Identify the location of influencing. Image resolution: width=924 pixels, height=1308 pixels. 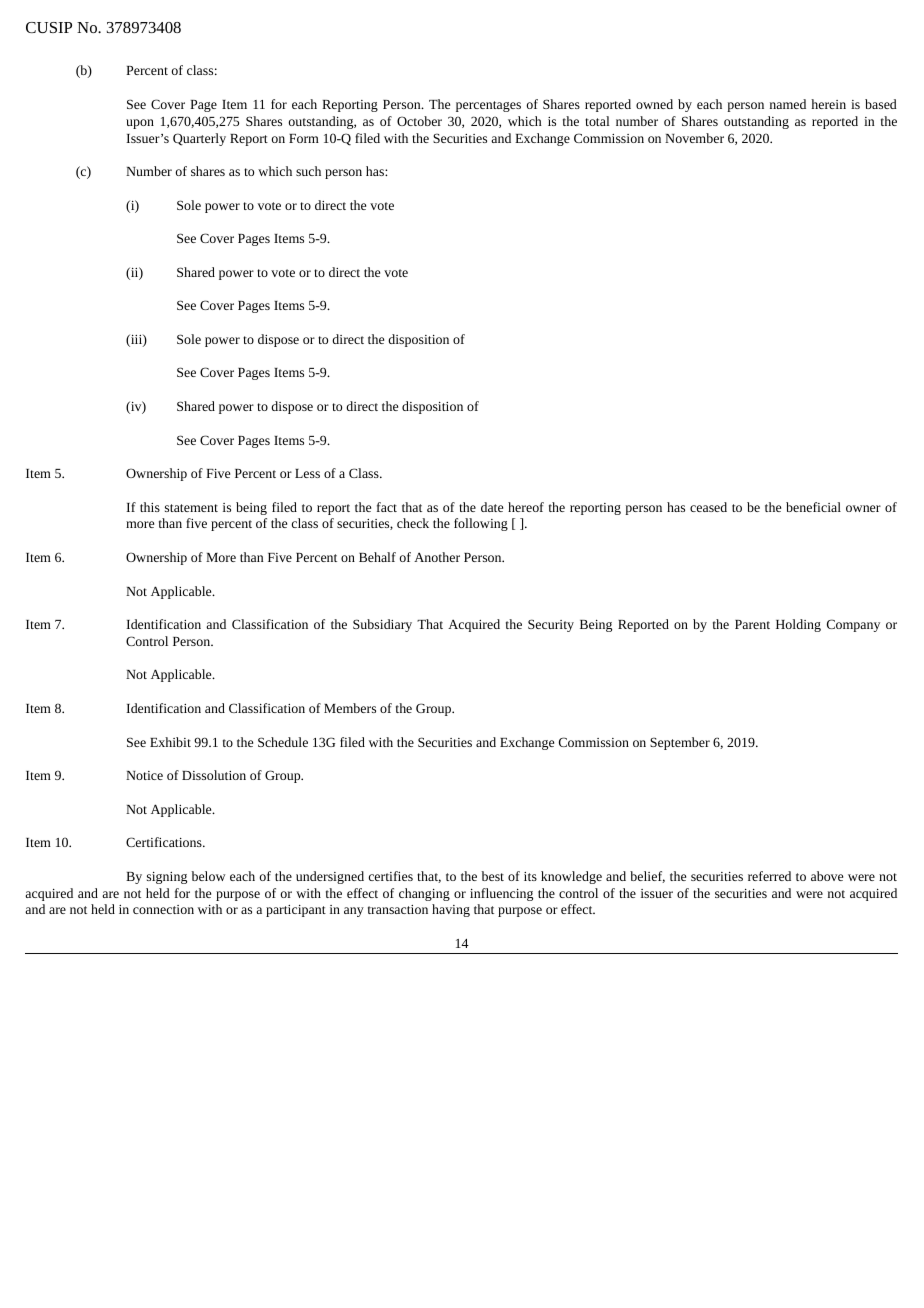
(501, 894).
